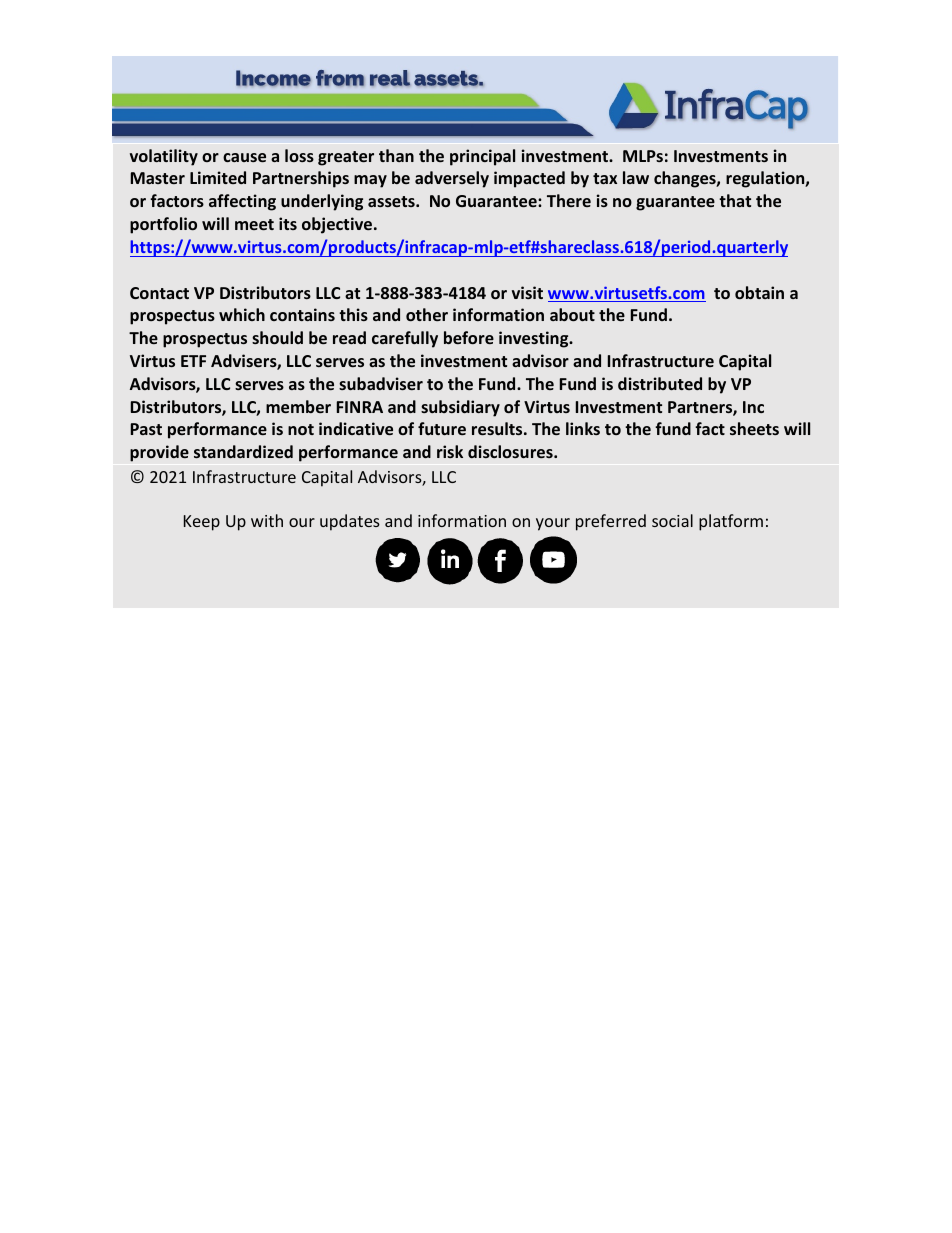 The height and width of the screenshot is (1233, 952). I want to click on should, so click(277, 337).
